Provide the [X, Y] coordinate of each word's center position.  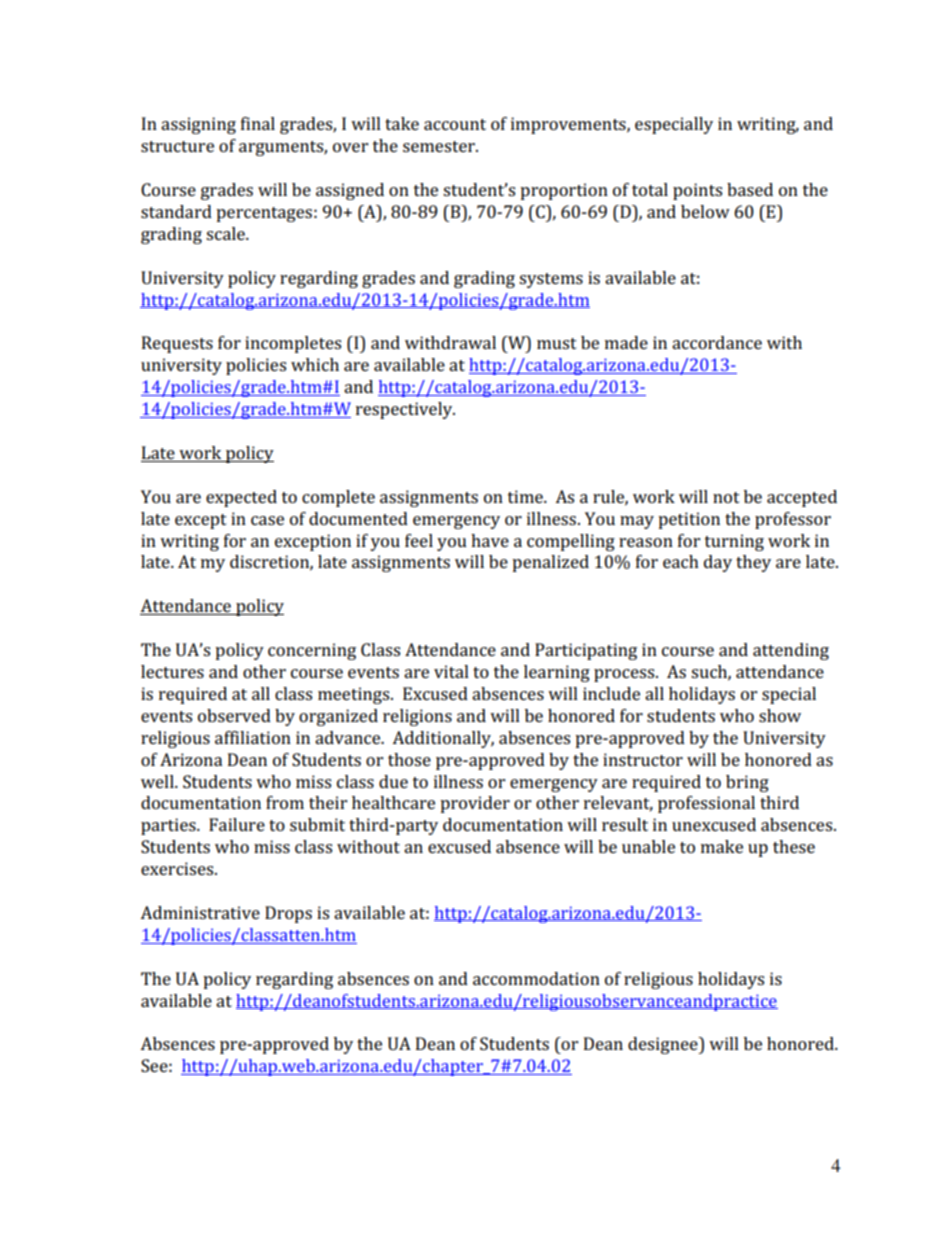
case [267, 520]
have [490, 540]
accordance [717, 342]
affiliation [253, 737]
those [409, 759]
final [258, 123]
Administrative [200, 912]
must [557, 343]
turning [734, 542]
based [750, 189]
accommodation [536, 978]
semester [440, 146]
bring [747, 783]
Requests [177, 344]
